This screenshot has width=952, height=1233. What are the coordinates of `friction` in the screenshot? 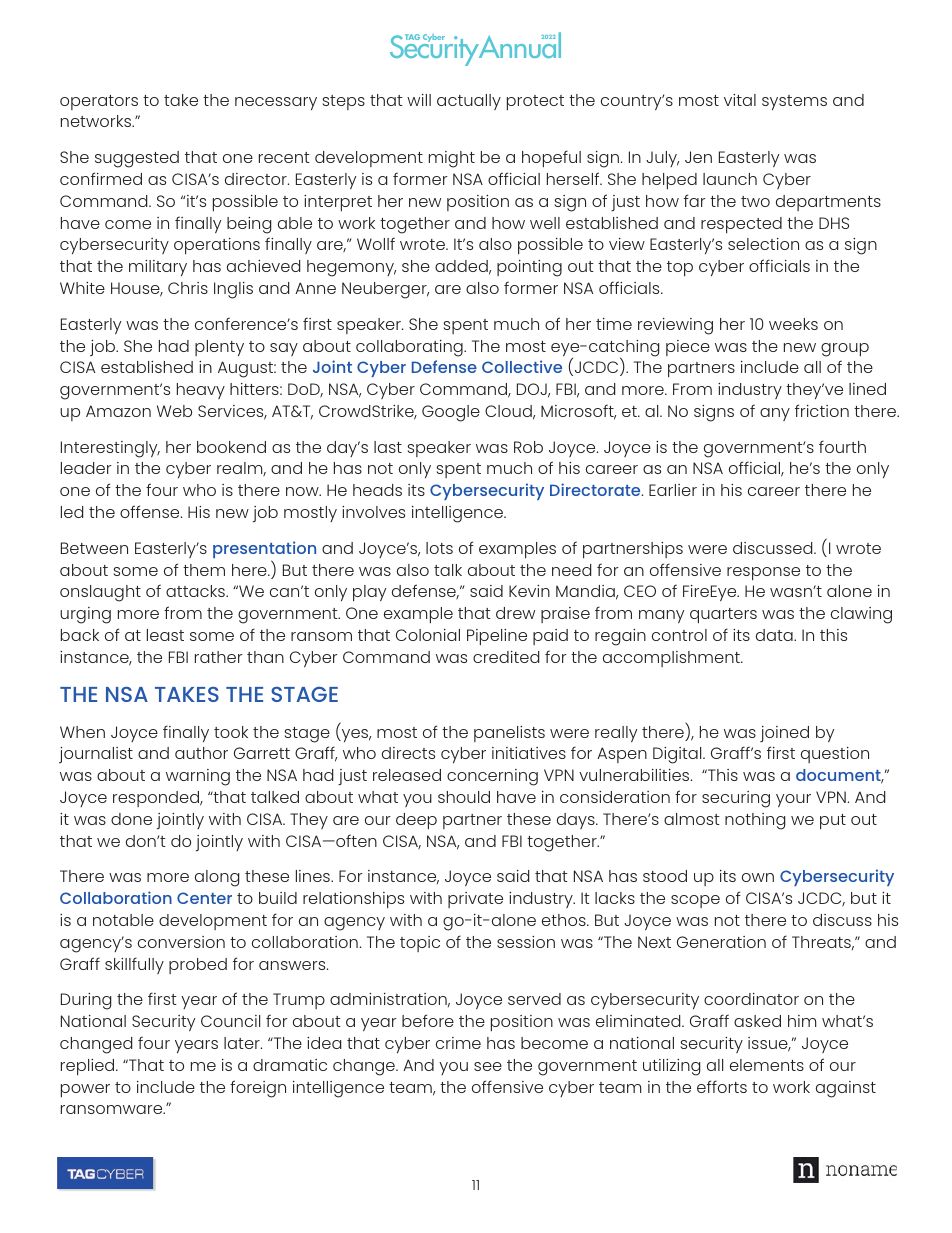 It's located at (822, 410).
